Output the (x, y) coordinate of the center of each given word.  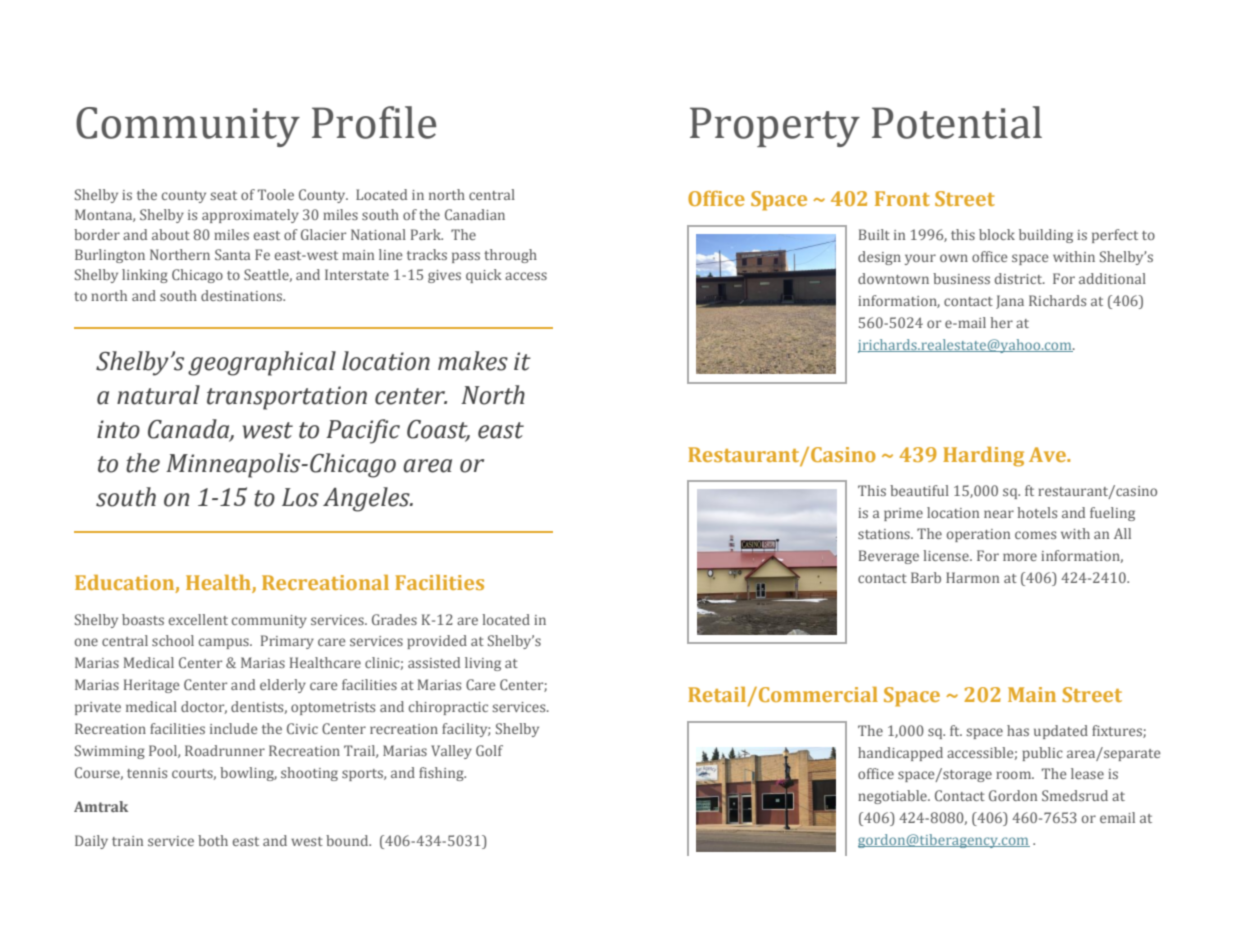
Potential (957, 122)
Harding (983, 457)
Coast (438, 430)
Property (775, 127)
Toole (276, 194)
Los (300, 497)
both (213, 840)
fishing (442, 774)
